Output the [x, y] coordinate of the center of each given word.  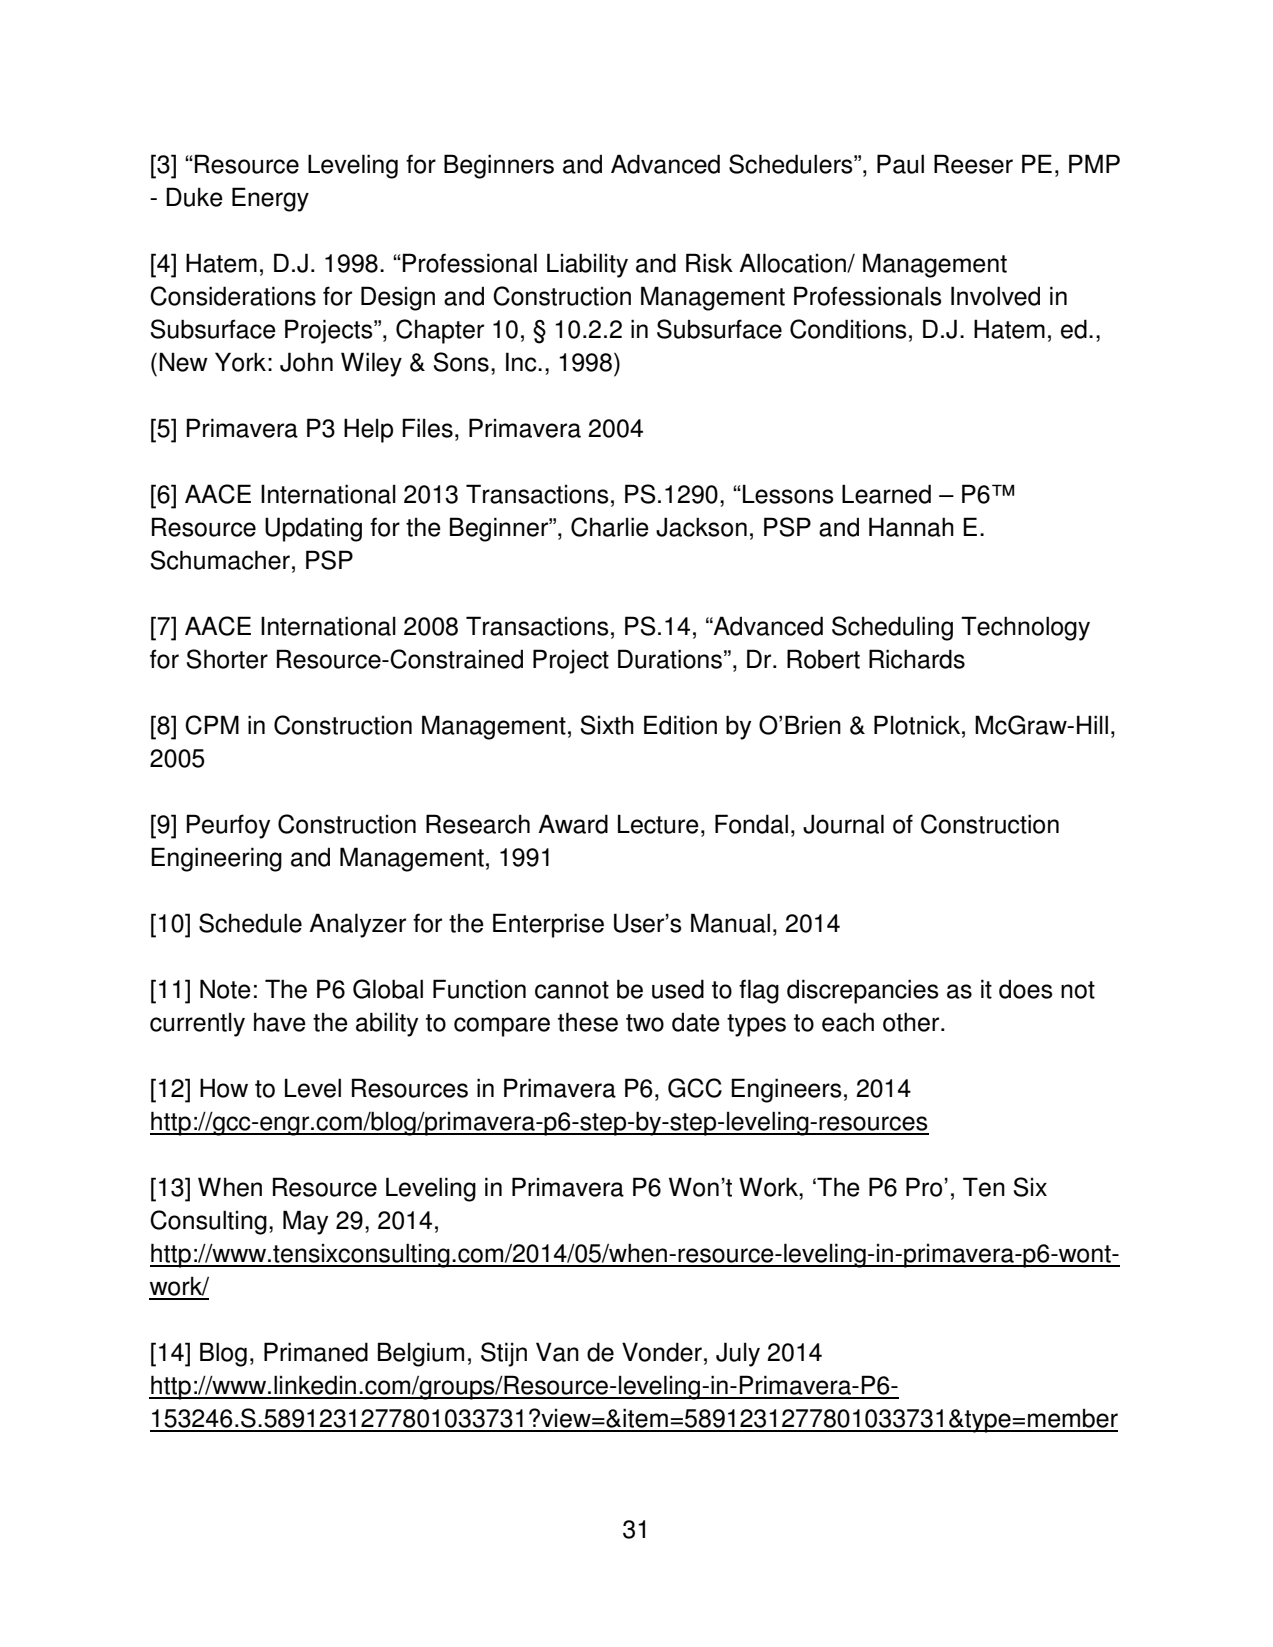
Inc [522, 362]
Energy [270, 199]
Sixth [607, 725]
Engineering [216, 859]
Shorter [227, 659]
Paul [900, 164]
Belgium [421, 1354]
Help [368, 430]
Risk [709, 263]
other [912, 1022]
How [224, 1088]
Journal [843, 824]
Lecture [658, 824]
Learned [886, 494]
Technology [1025, 628]
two [645, 1023]
